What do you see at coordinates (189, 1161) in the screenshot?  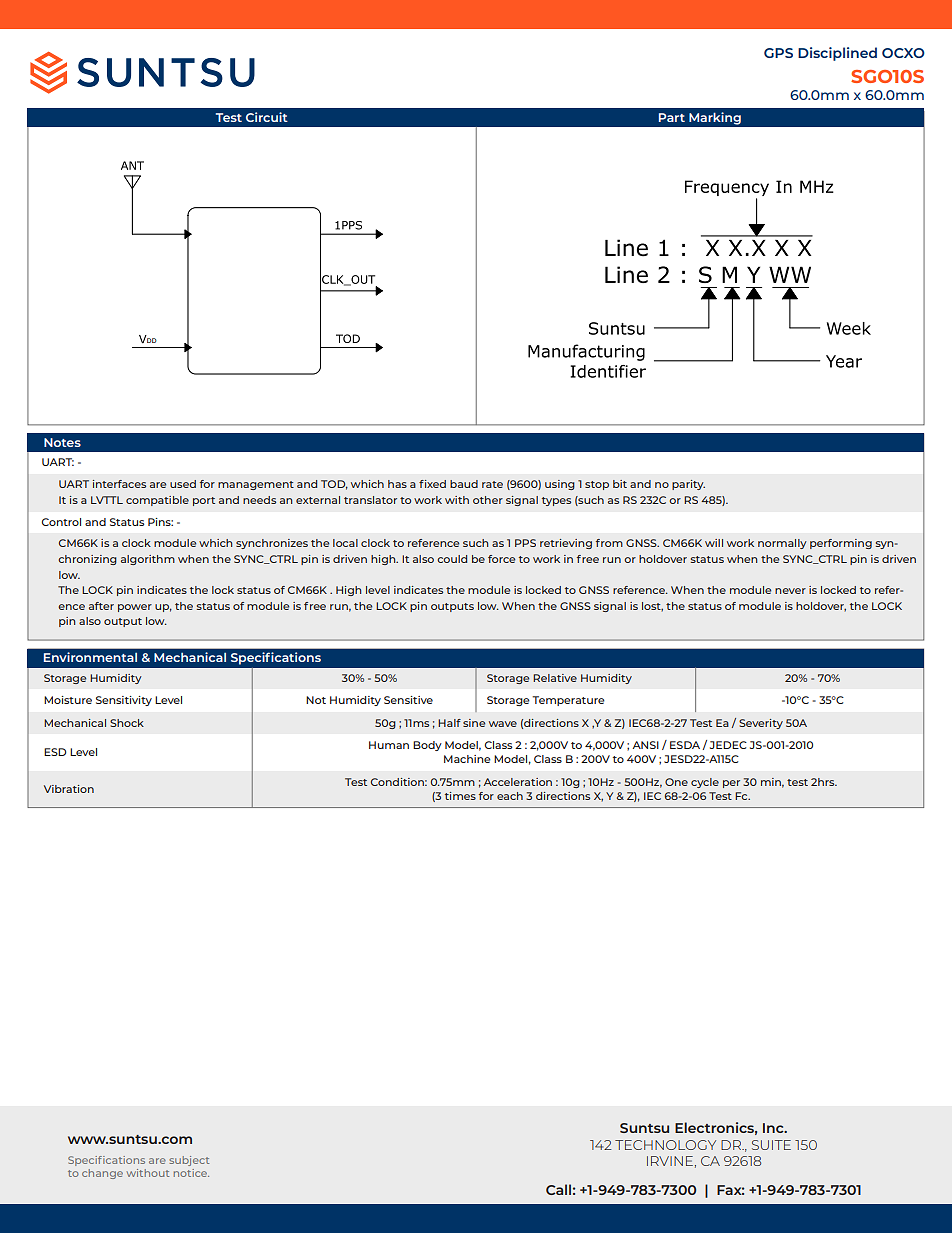 I see `subject` at bounding box center [189, 1161].
